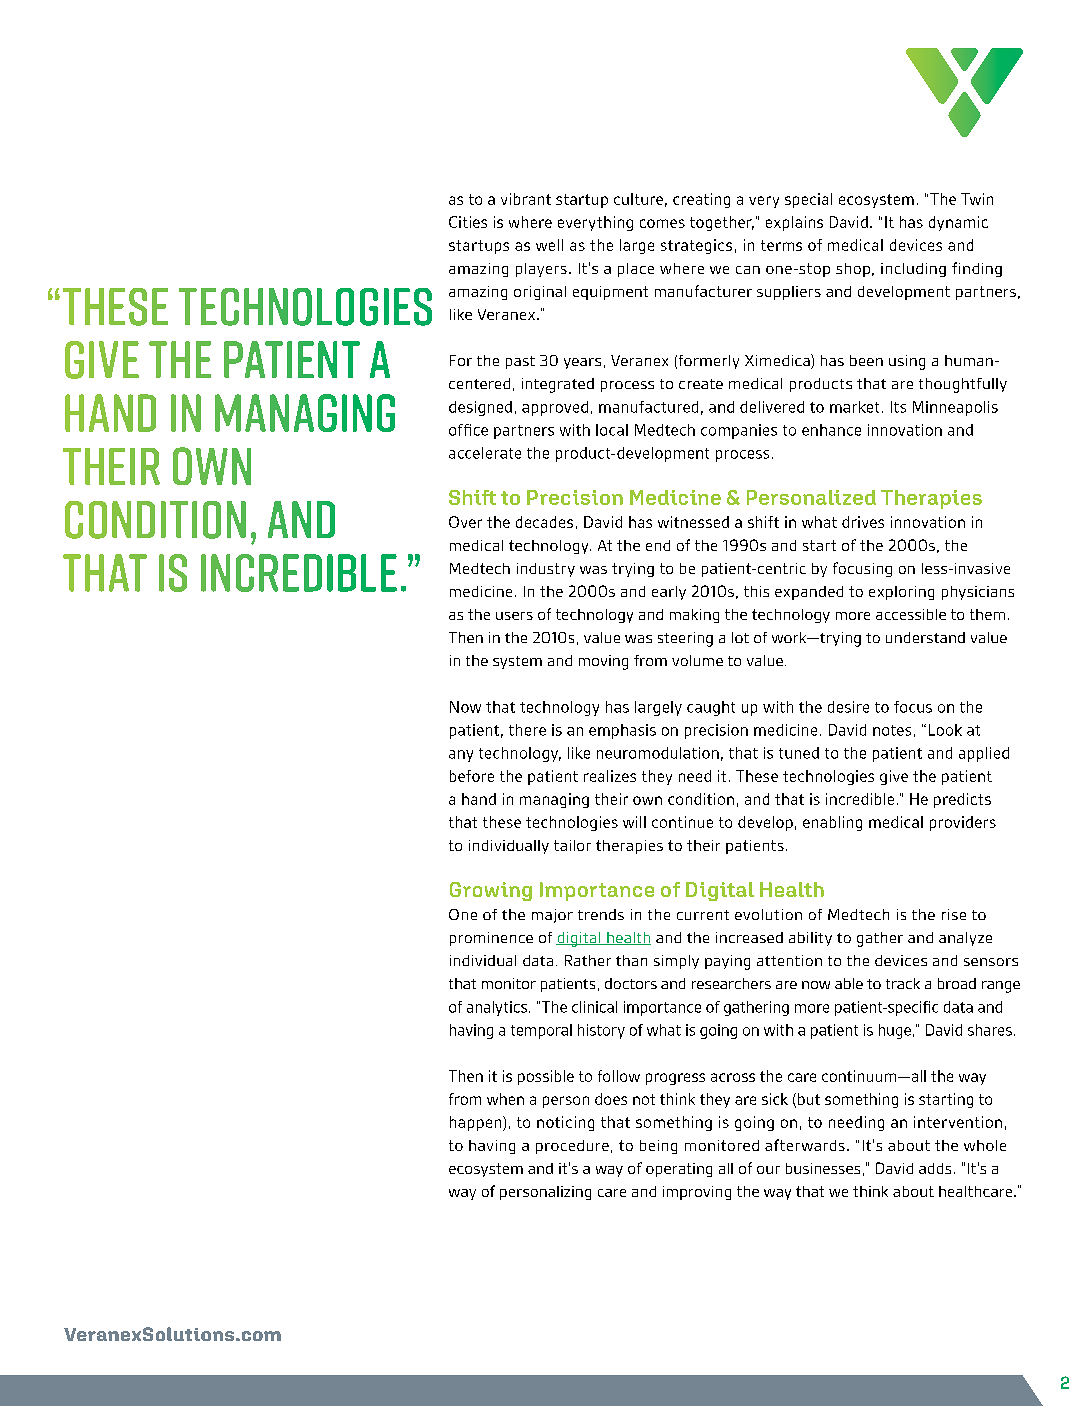 This page has width=1086, height=1406. Describe the element at coordinates (572, 1147) in the page. I see `procedure` at that location.
